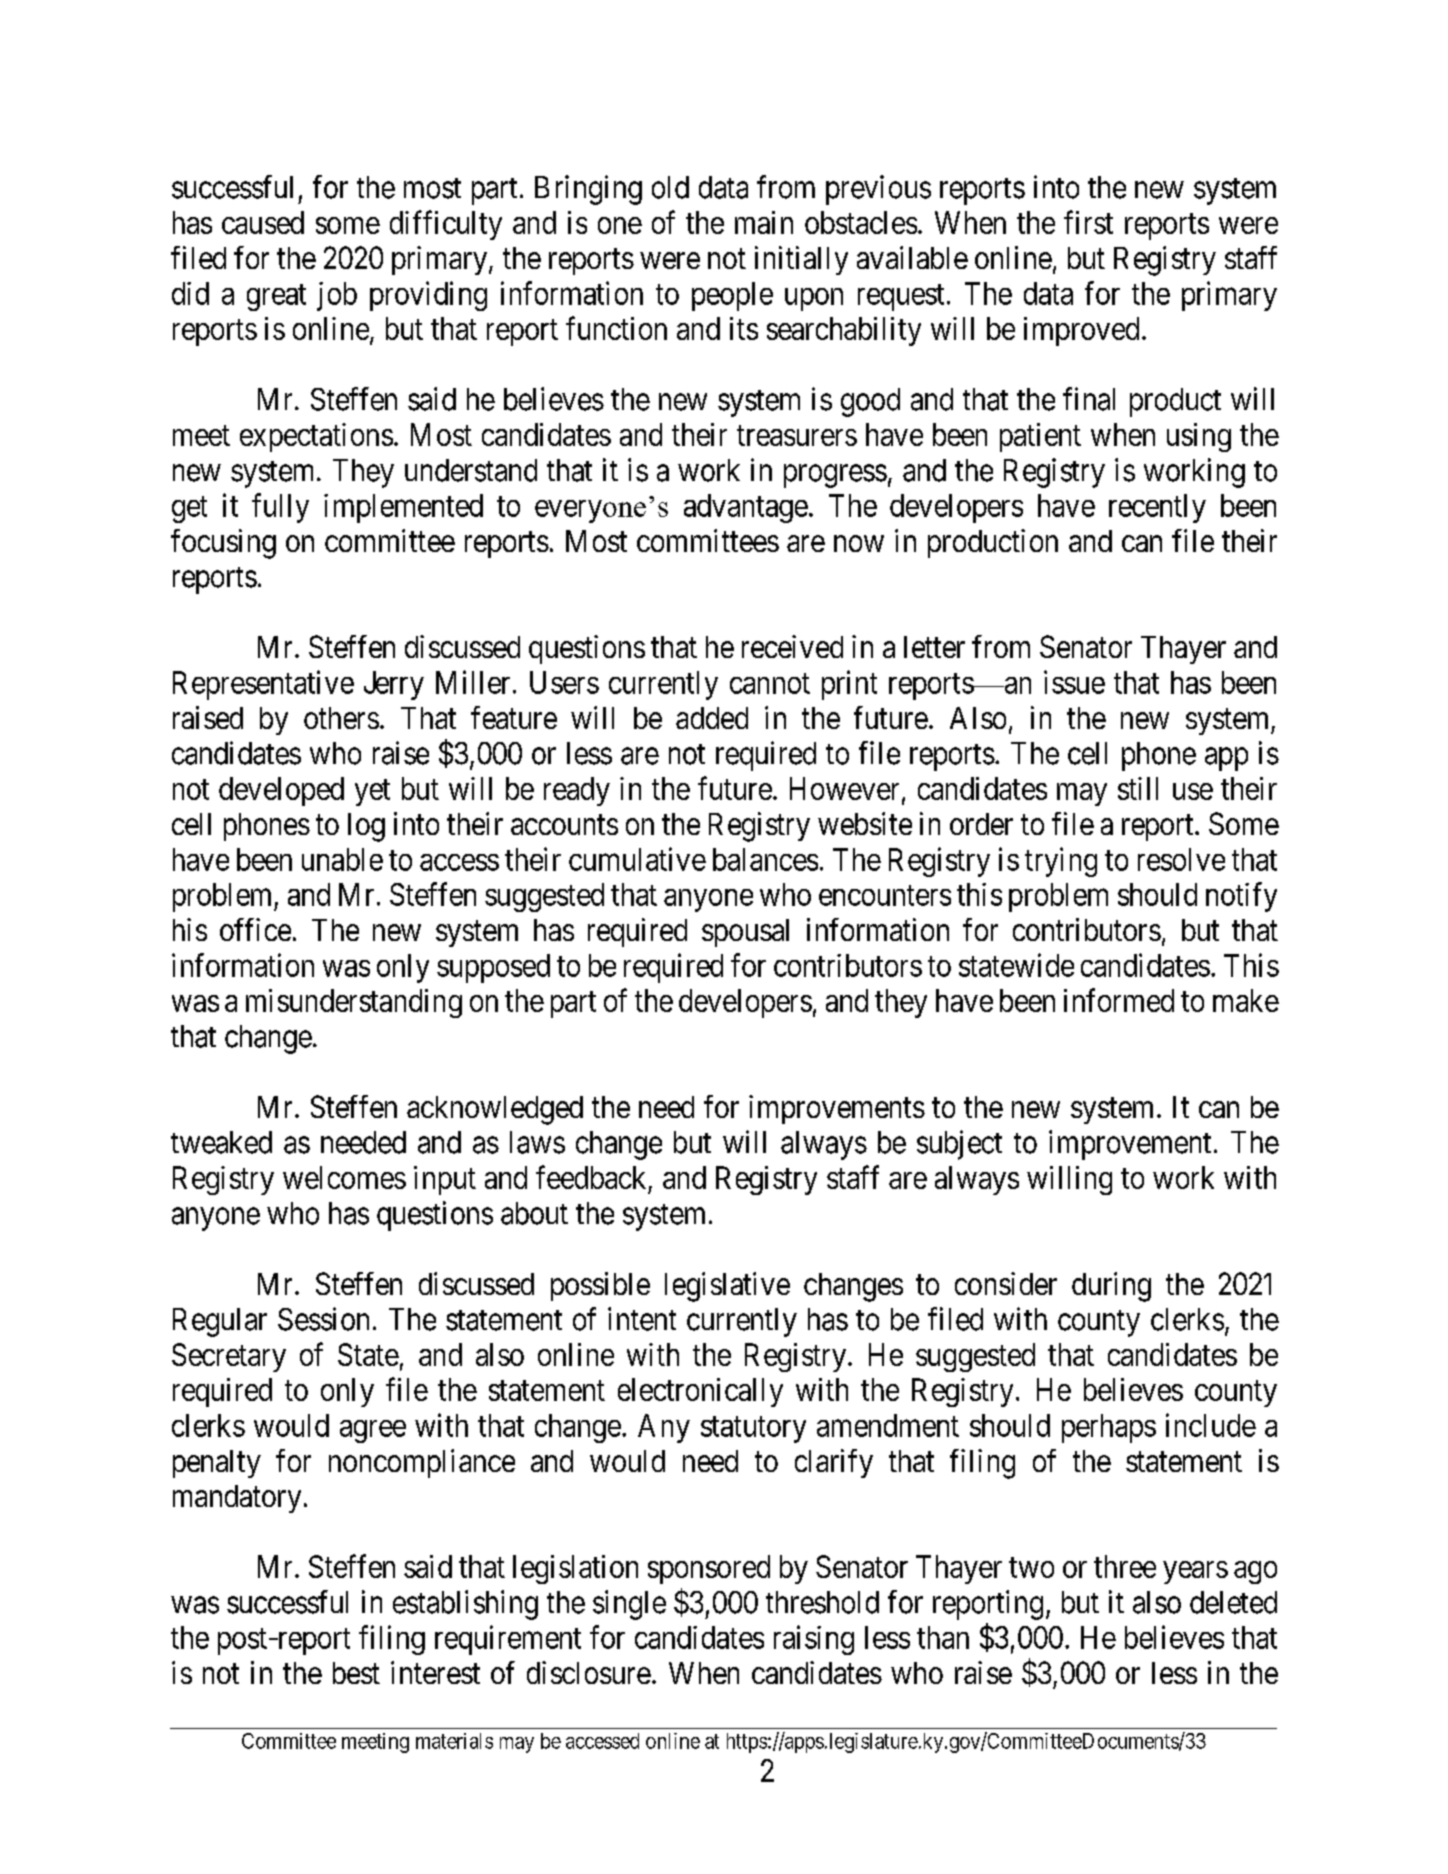 This screenshot has height=1874, width=1448. What do you see at coordinates (814, 1640) in the screenshot?
I see `raising` at bounding box center [814, 1640].
